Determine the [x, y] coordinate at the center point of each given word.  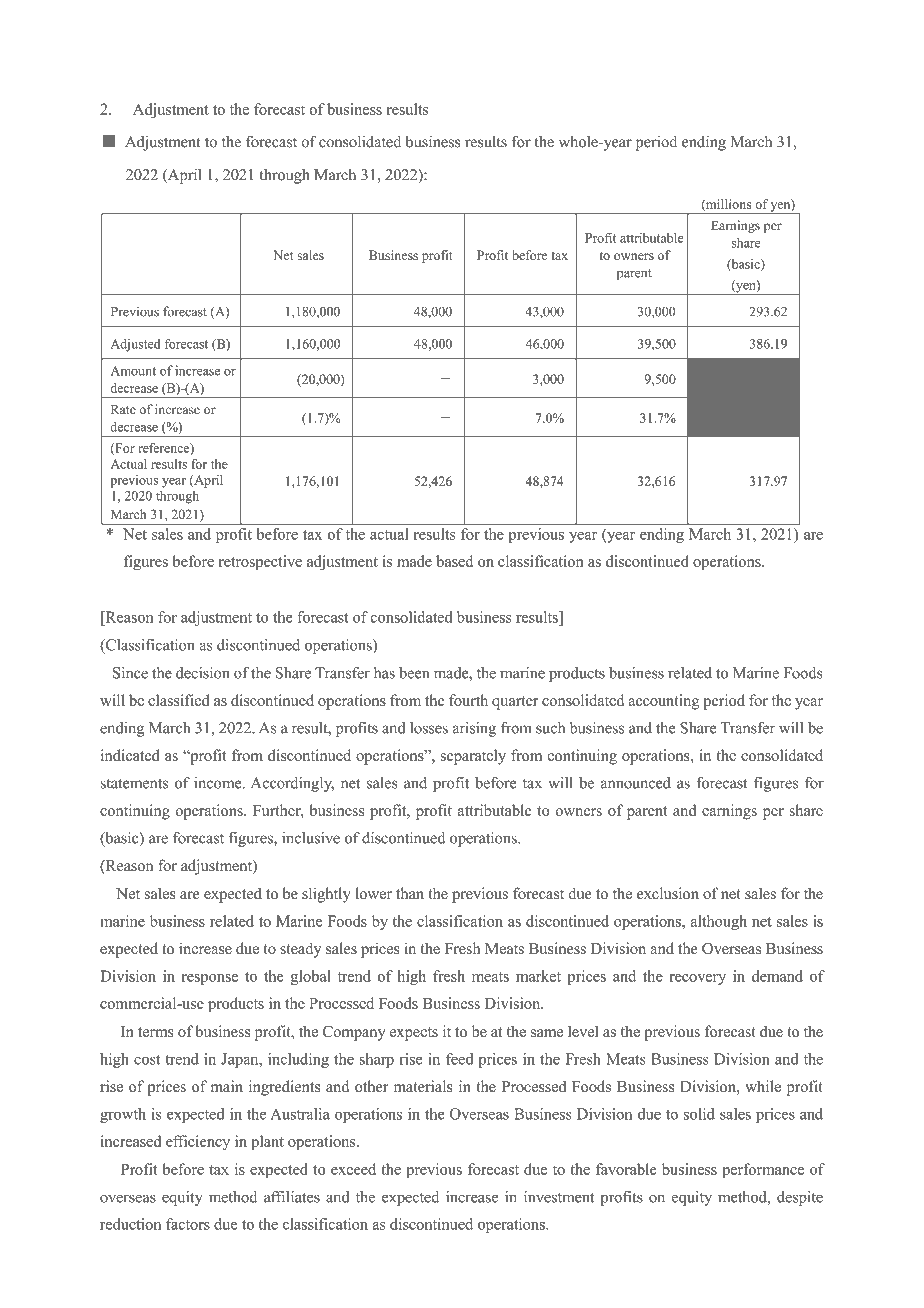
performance [763, 1171]
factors [188, 1224]
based [454, 561]
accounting [664, 702]
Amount [133, 371]
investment [559, 1197]
